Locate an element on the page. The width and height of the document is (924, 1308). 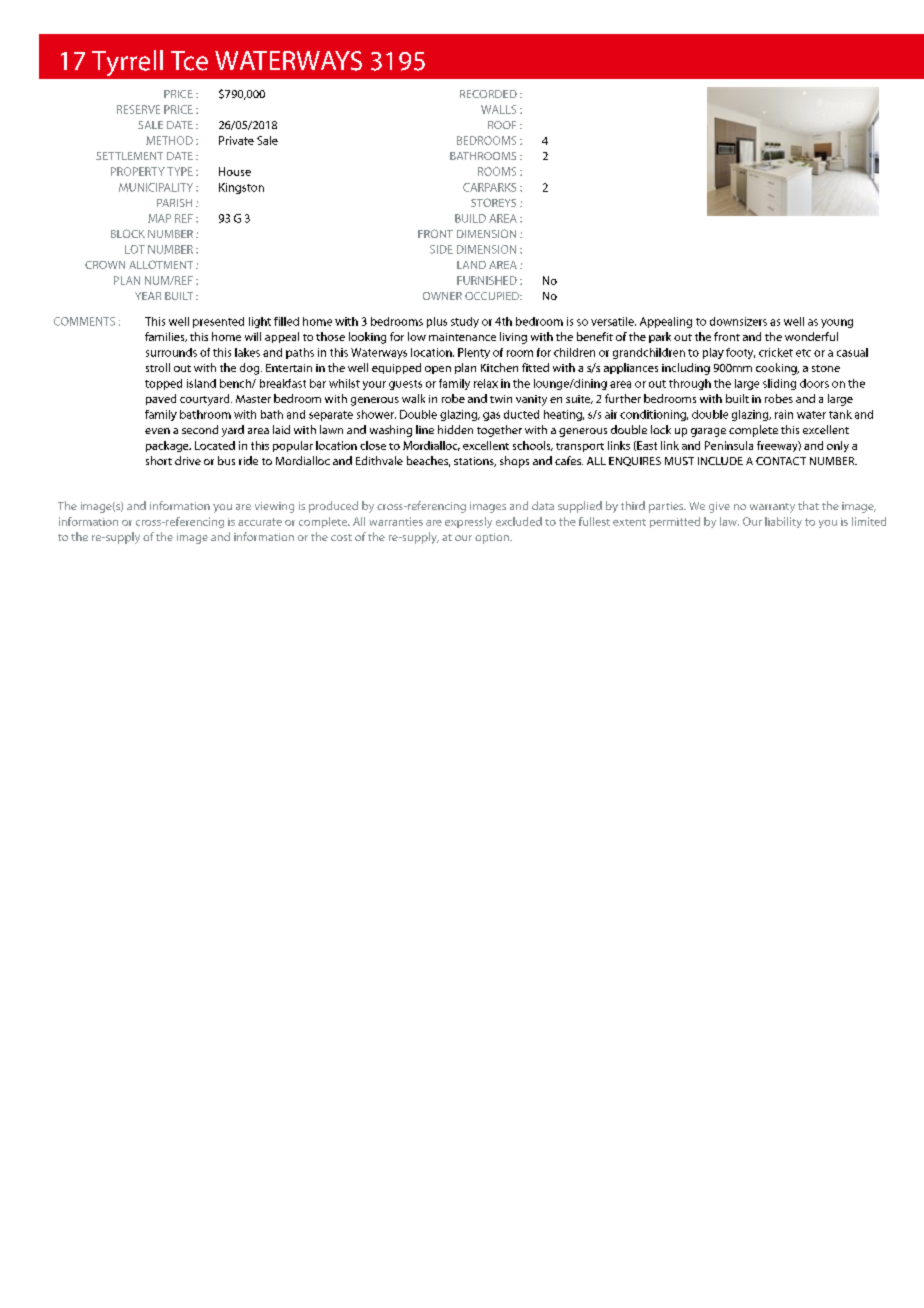
accurate is located at coordinates (260, 522).
